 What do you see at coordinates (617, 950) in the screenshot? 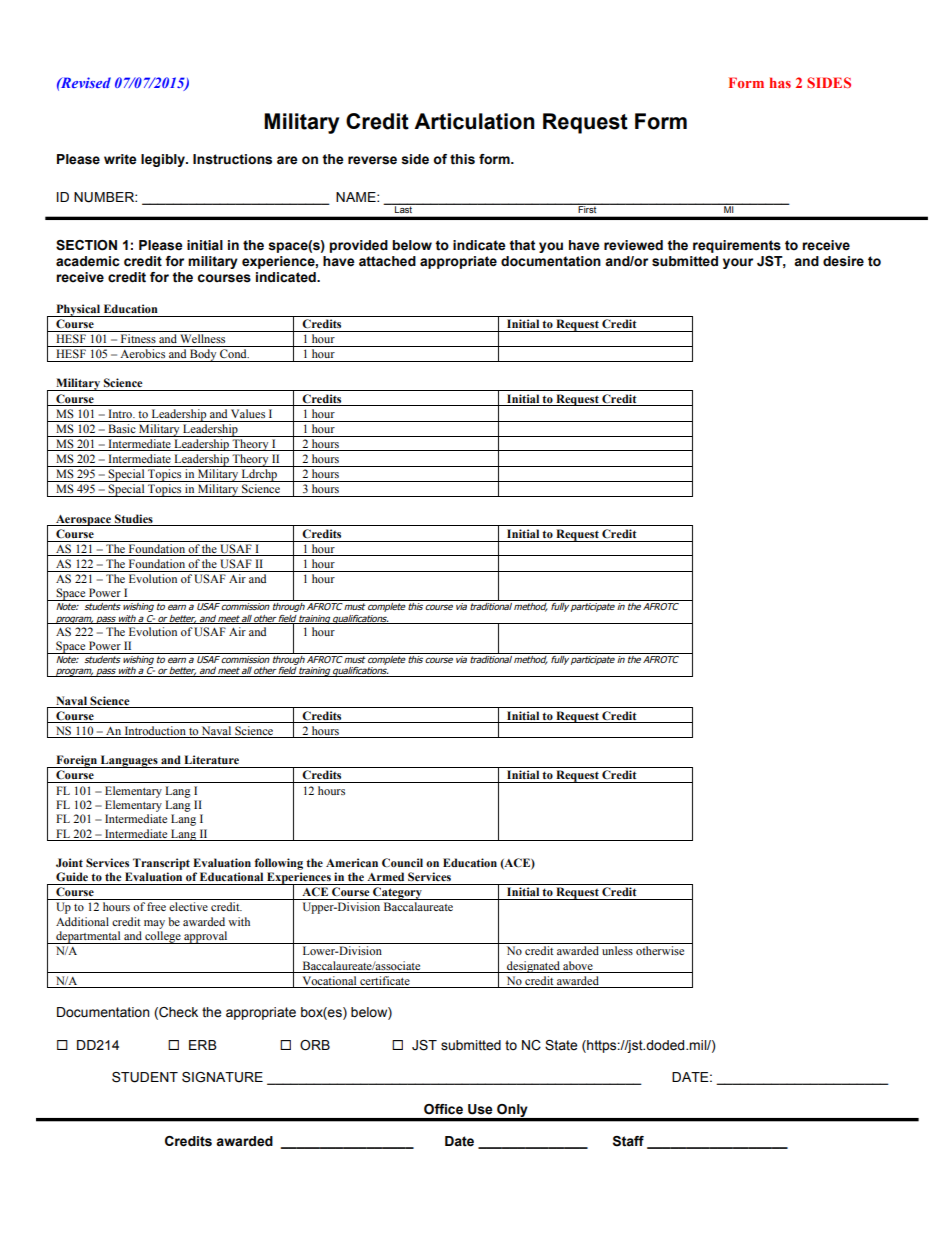
I see `unless` at bounding box center [617, 950].
